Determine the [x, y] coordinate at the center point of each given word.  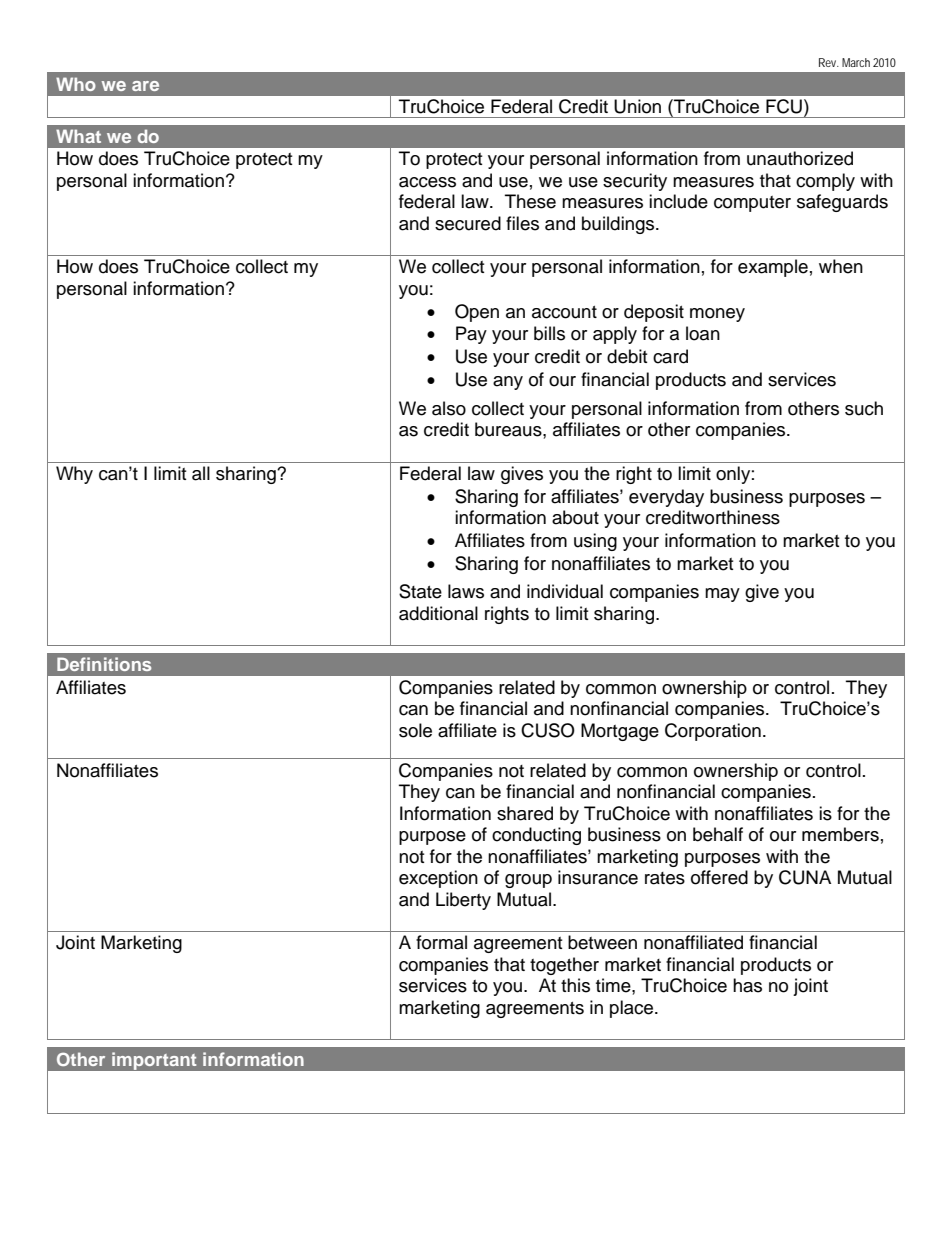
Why [74, 475]
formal [441, 942]
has [747, 985]
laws [466, 591]
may [722, 595]
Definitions [104, 664]
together [564, 966]
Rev [828, 62]
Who [76, 84]
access [427, 182]
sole [415, 730]
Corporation [713, 732]
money [717, 315]
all [201, 473]
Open [477, 313]
